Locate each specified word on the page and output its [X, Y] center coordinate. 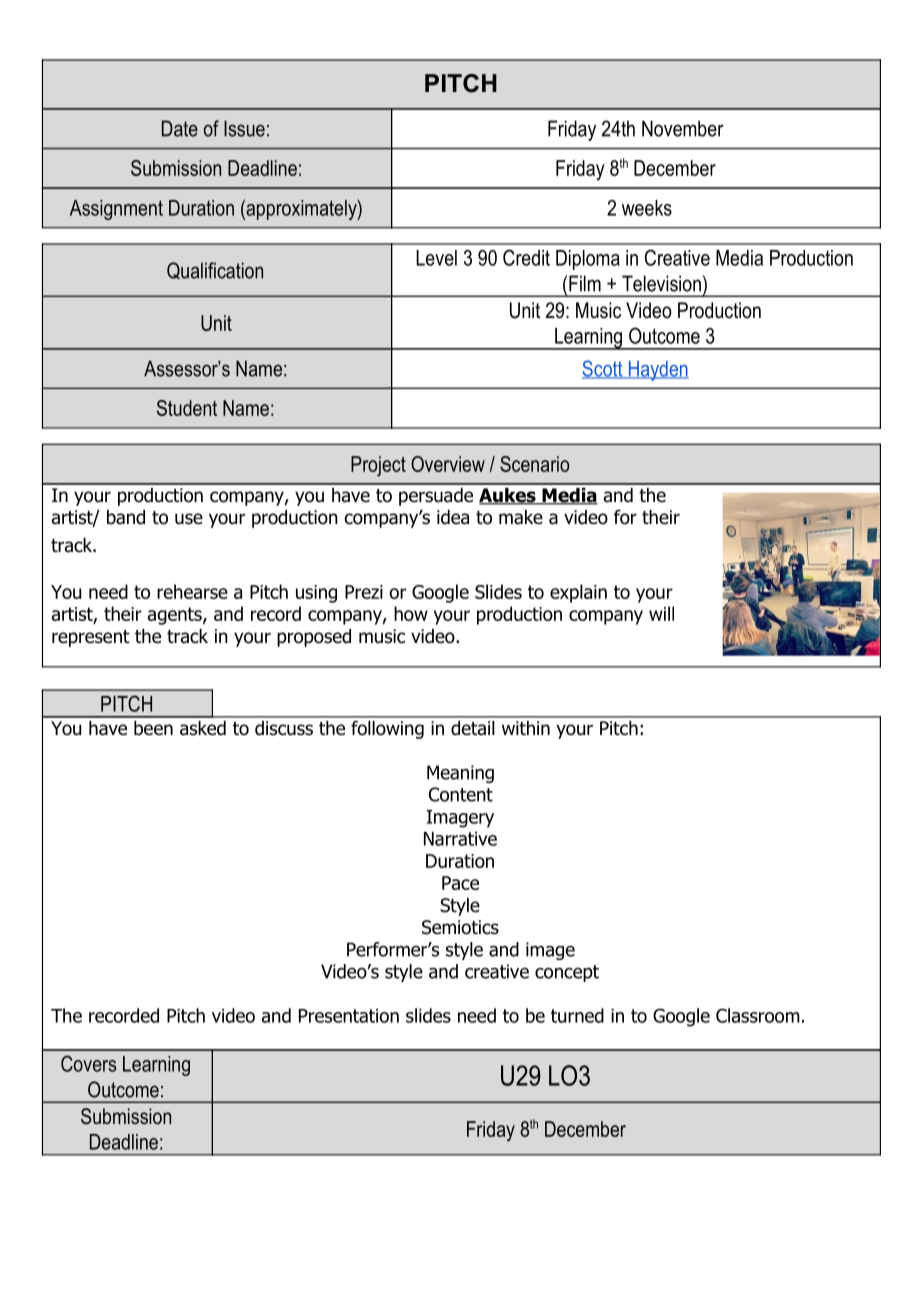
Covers [88, 1063]
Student [187, 408]
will [661, 613]
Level [436, 258]
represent [91, 638]
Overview [448, 464]
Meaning [460, 774]
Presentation [349, 1016]
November [683, 128]
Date [180, 128]
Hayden [657, 371]
